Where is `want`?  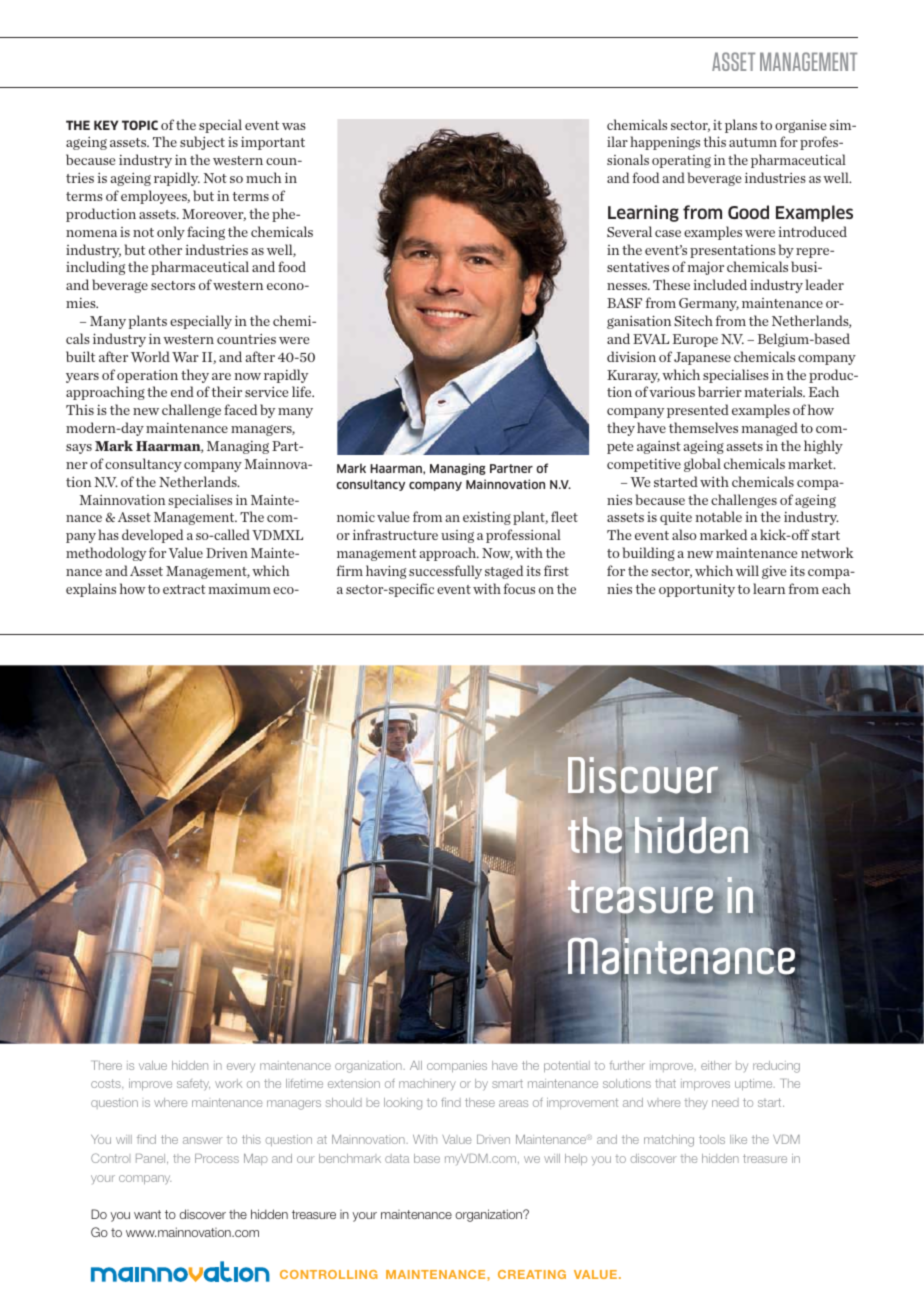
want is located at coordinates (147, 1214).
